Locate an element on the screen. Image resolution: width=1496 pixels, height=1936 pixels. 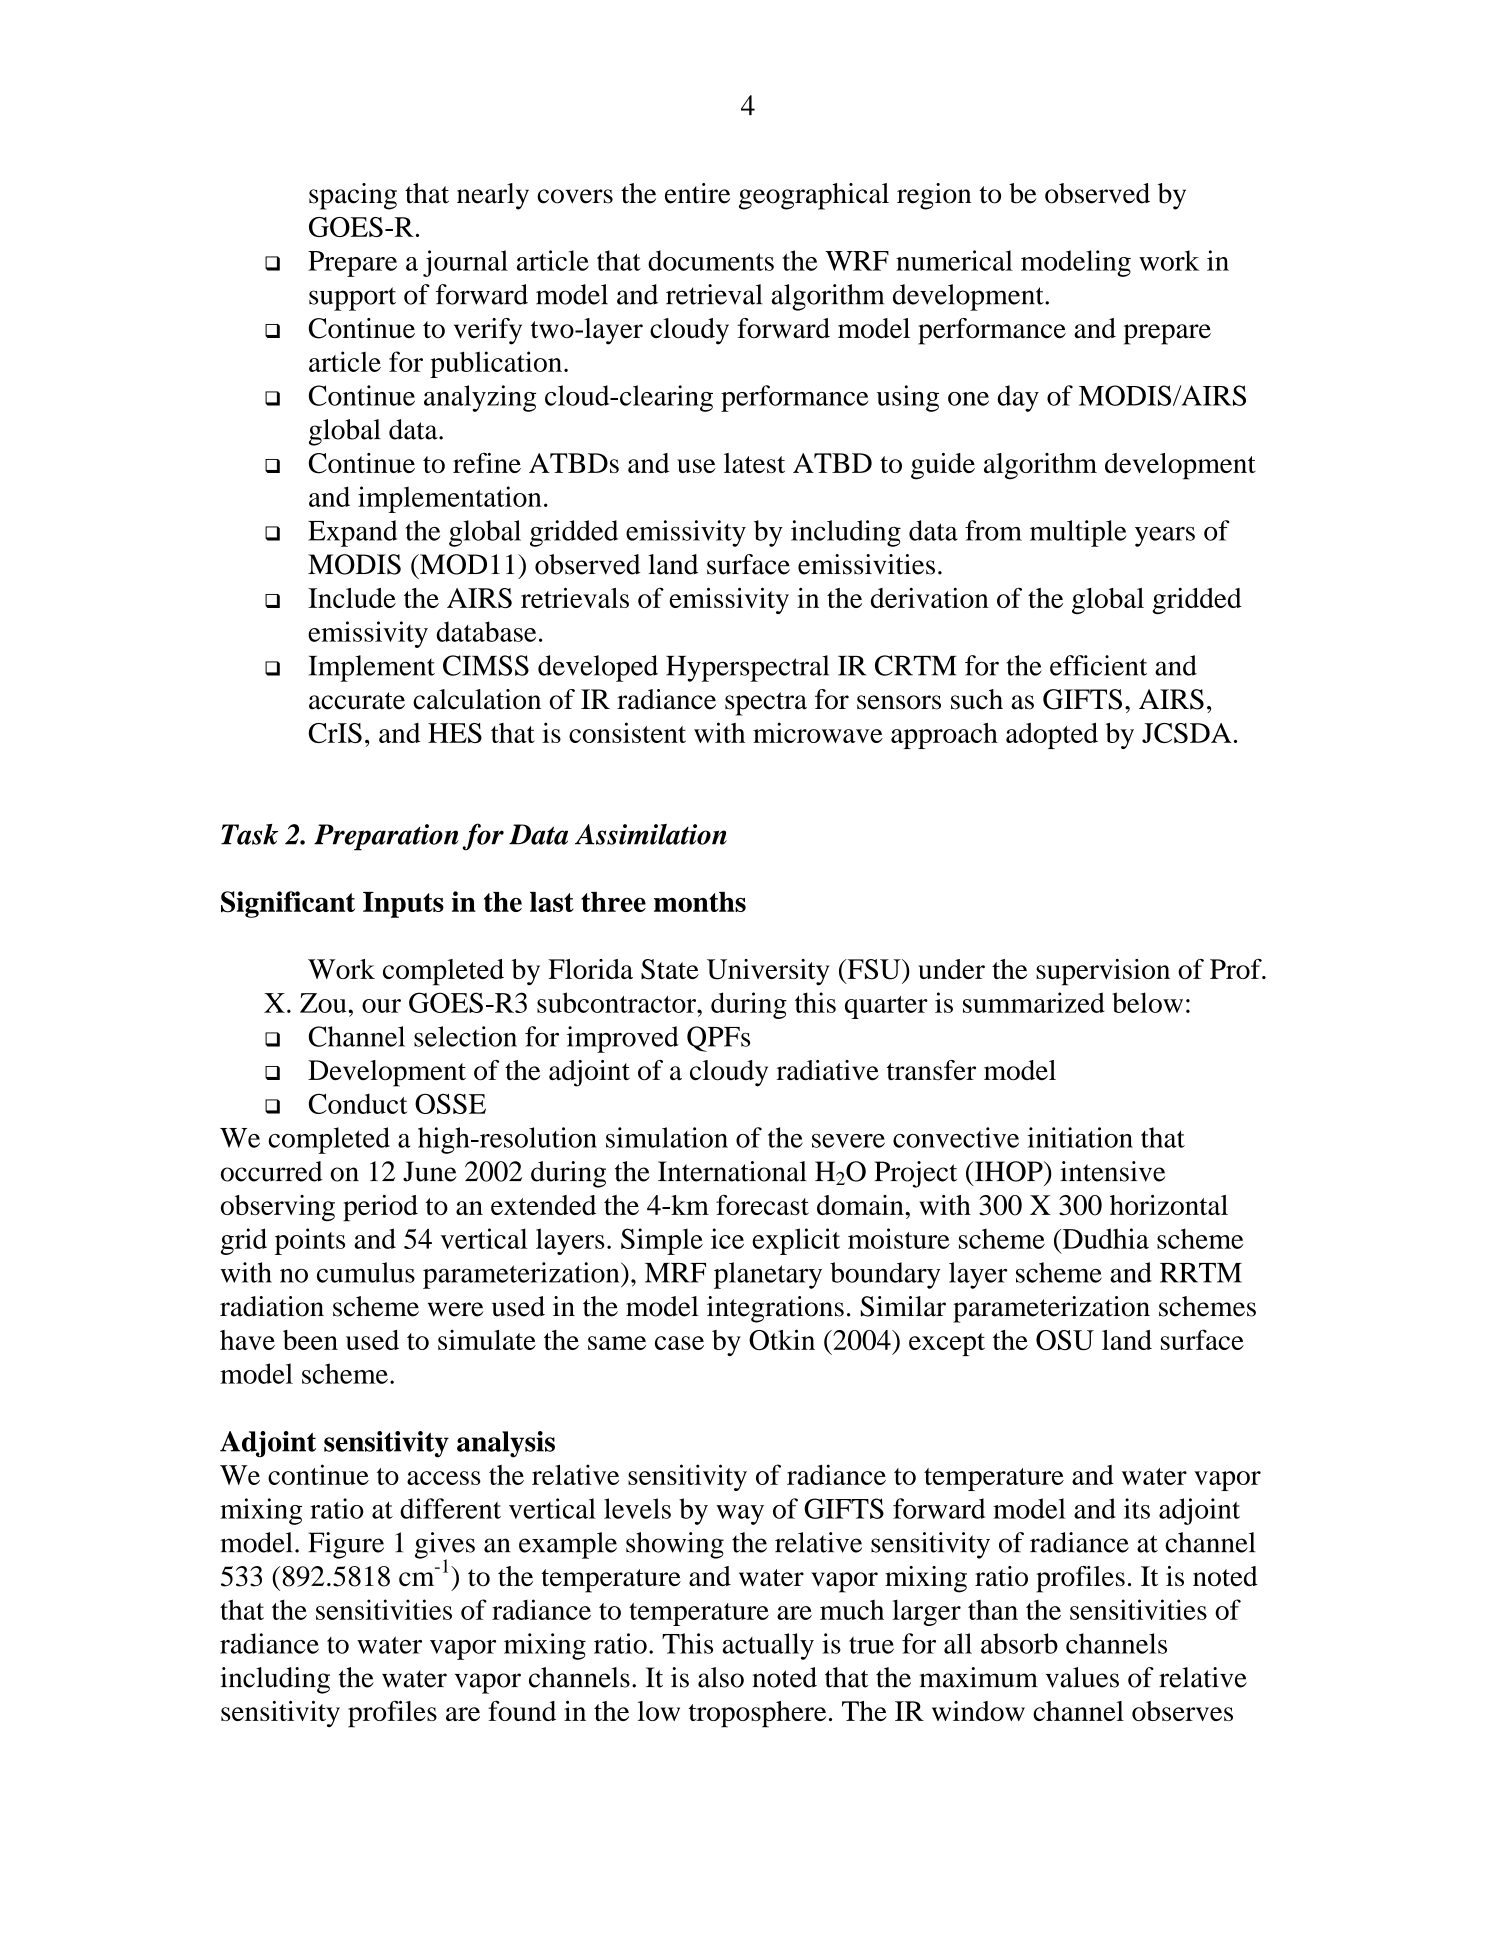
also is located at coordinates (721, 1677).
